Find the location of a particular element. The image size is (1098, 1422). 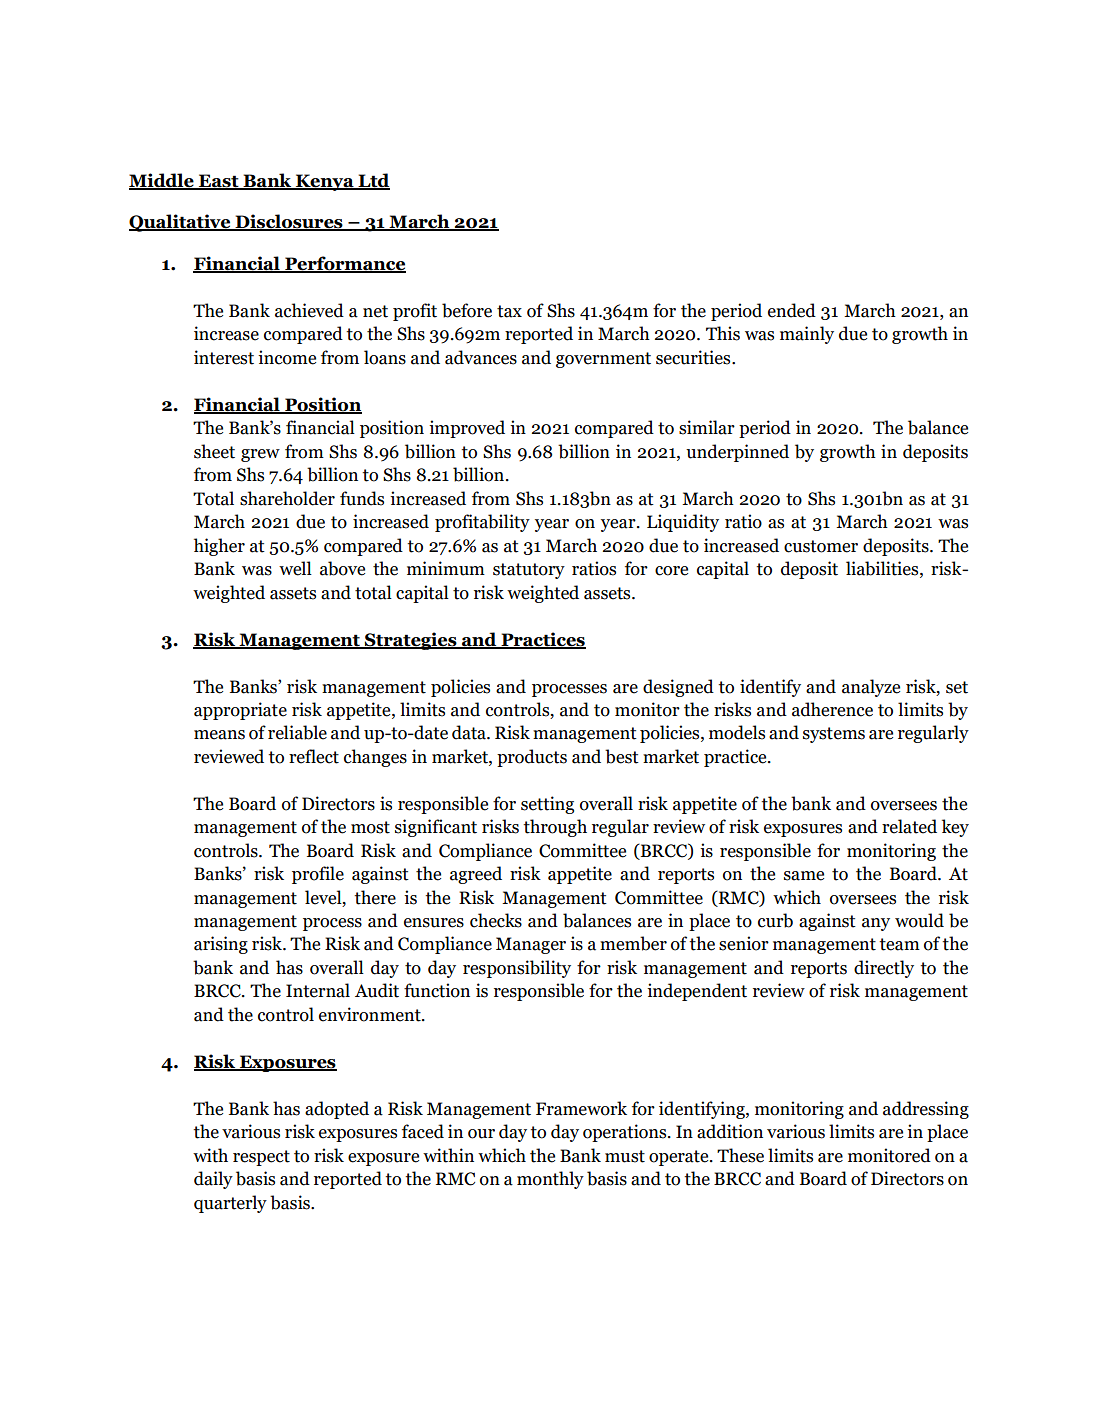

monthly is located at coordinates (550, 1180).
